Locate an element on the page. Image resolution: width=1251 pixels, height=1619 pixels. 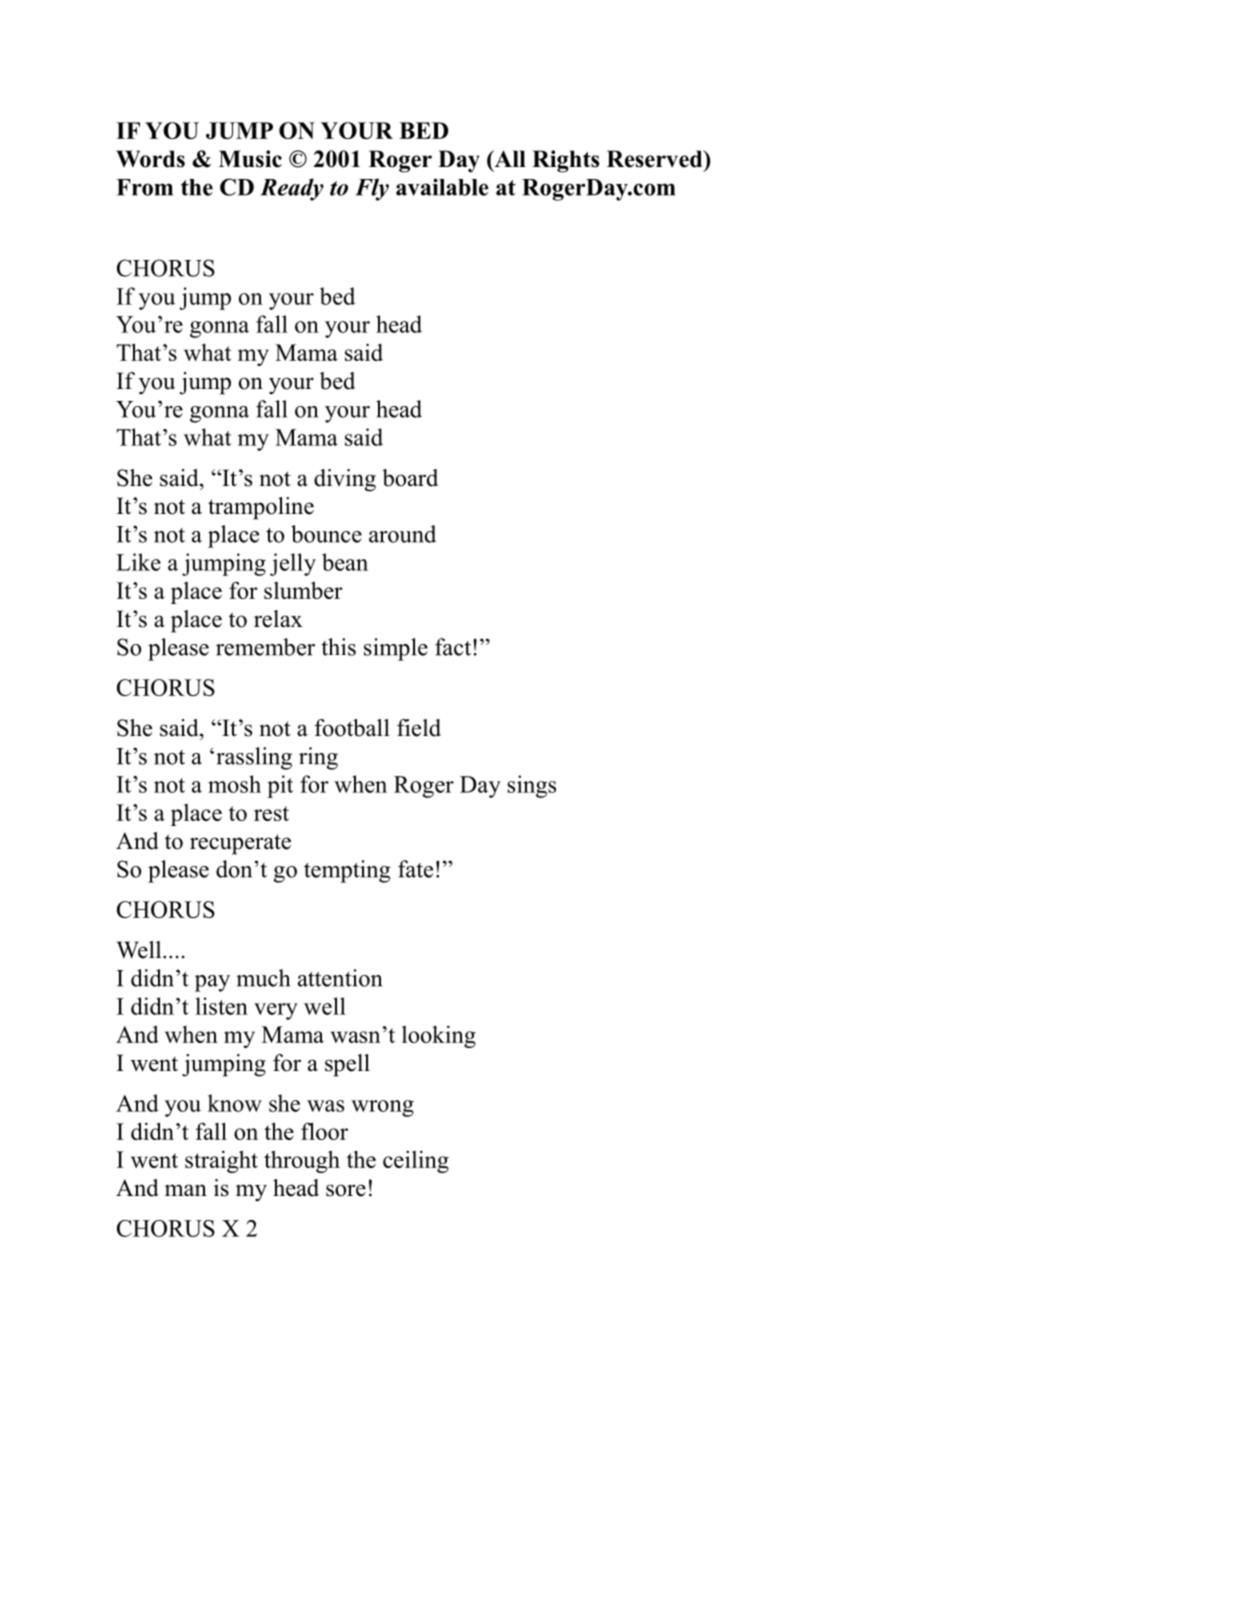
Fly is located at coordinates (372, 189).
